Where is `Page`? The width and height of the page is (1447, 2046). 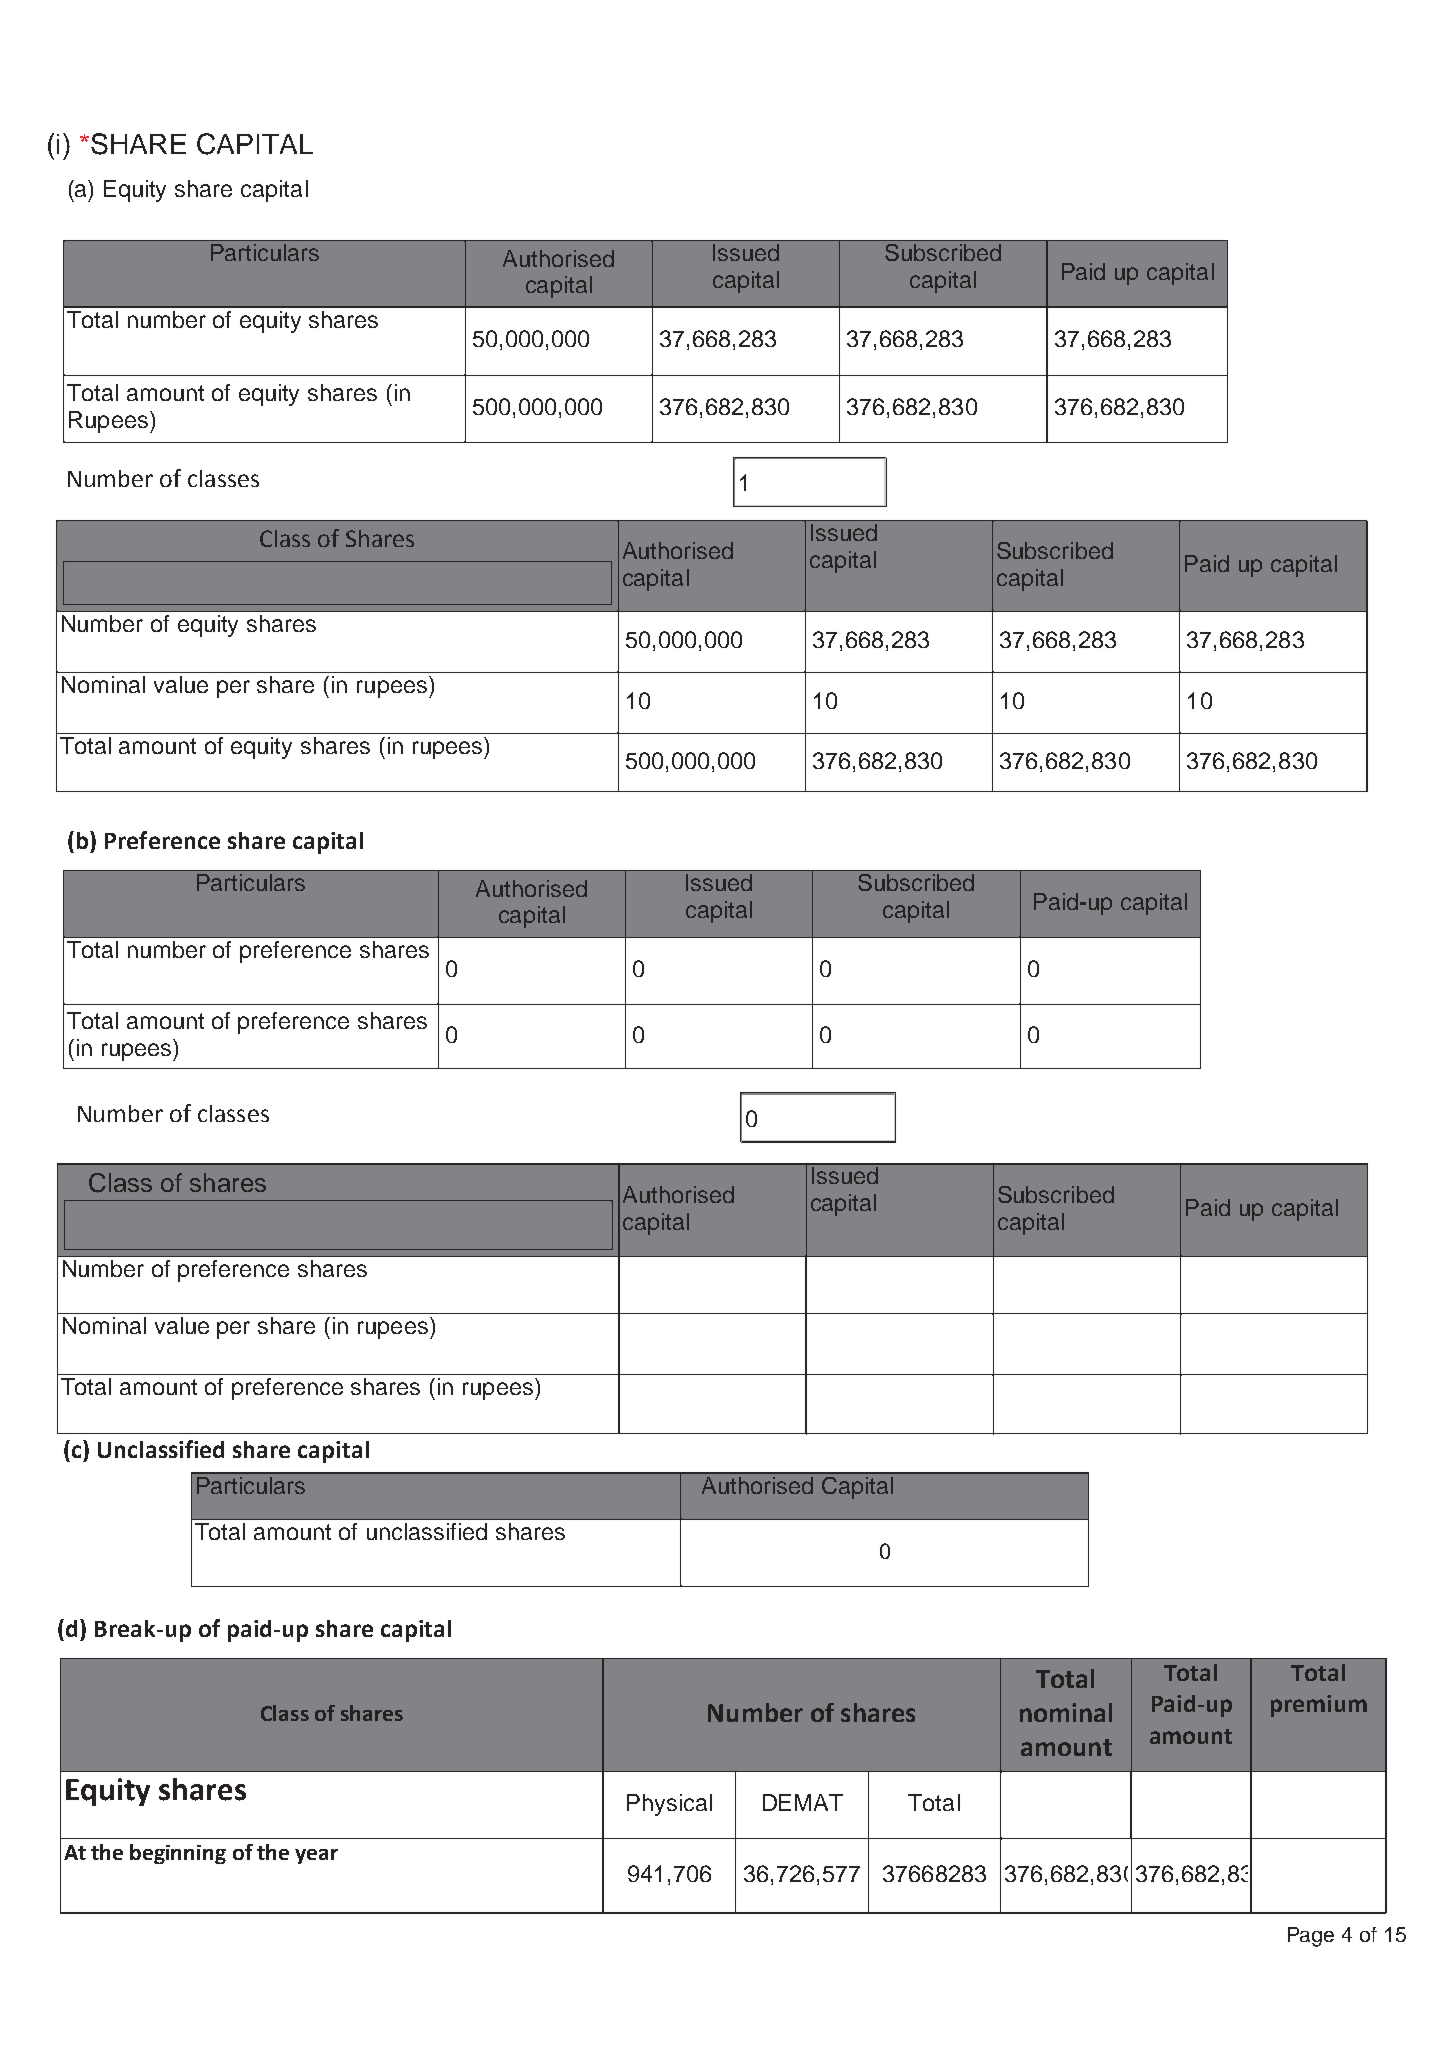 Page is located at coordinates (1311, 1937).
